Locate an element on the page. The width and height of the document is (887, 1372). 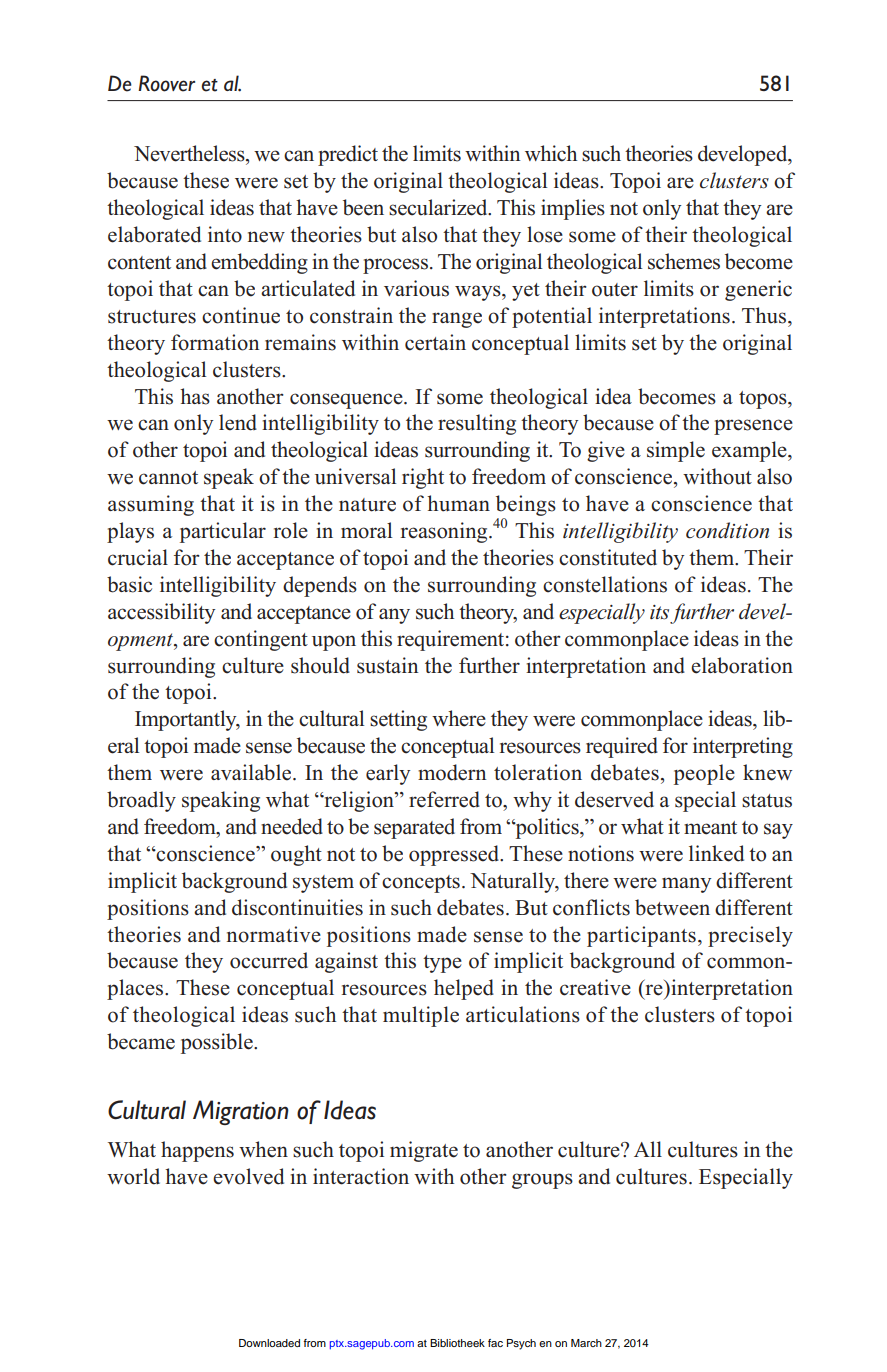
multiple is located at coordinates (421, 1016).
